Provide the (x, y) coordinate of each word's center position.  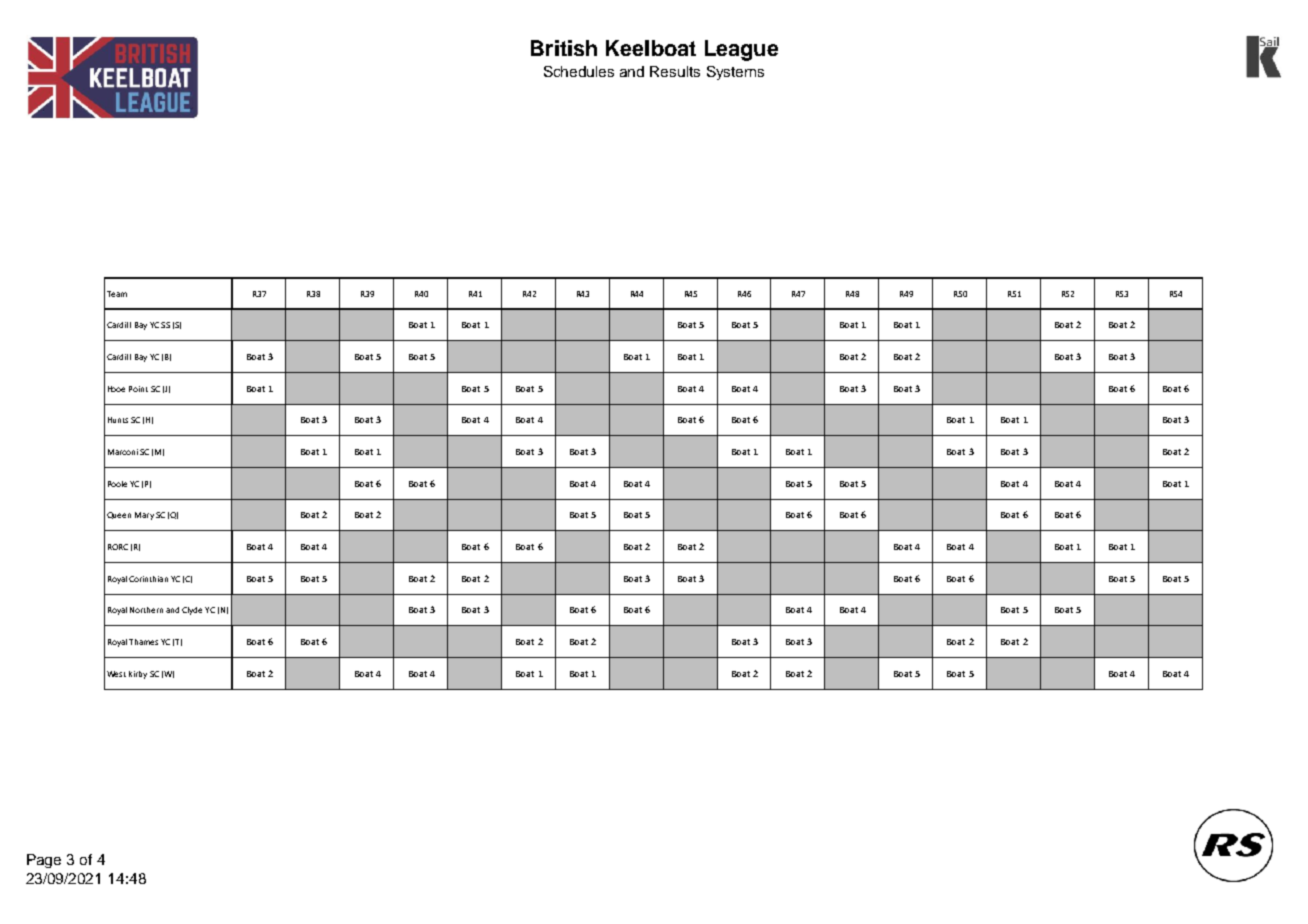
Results (675, 71)
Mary (144, 516)
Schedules (579, 71)
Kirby (138, 675)
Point (138, 389)
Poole (117, 484)
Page (44, 861)
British (564, 48)
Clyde (192, 611)
